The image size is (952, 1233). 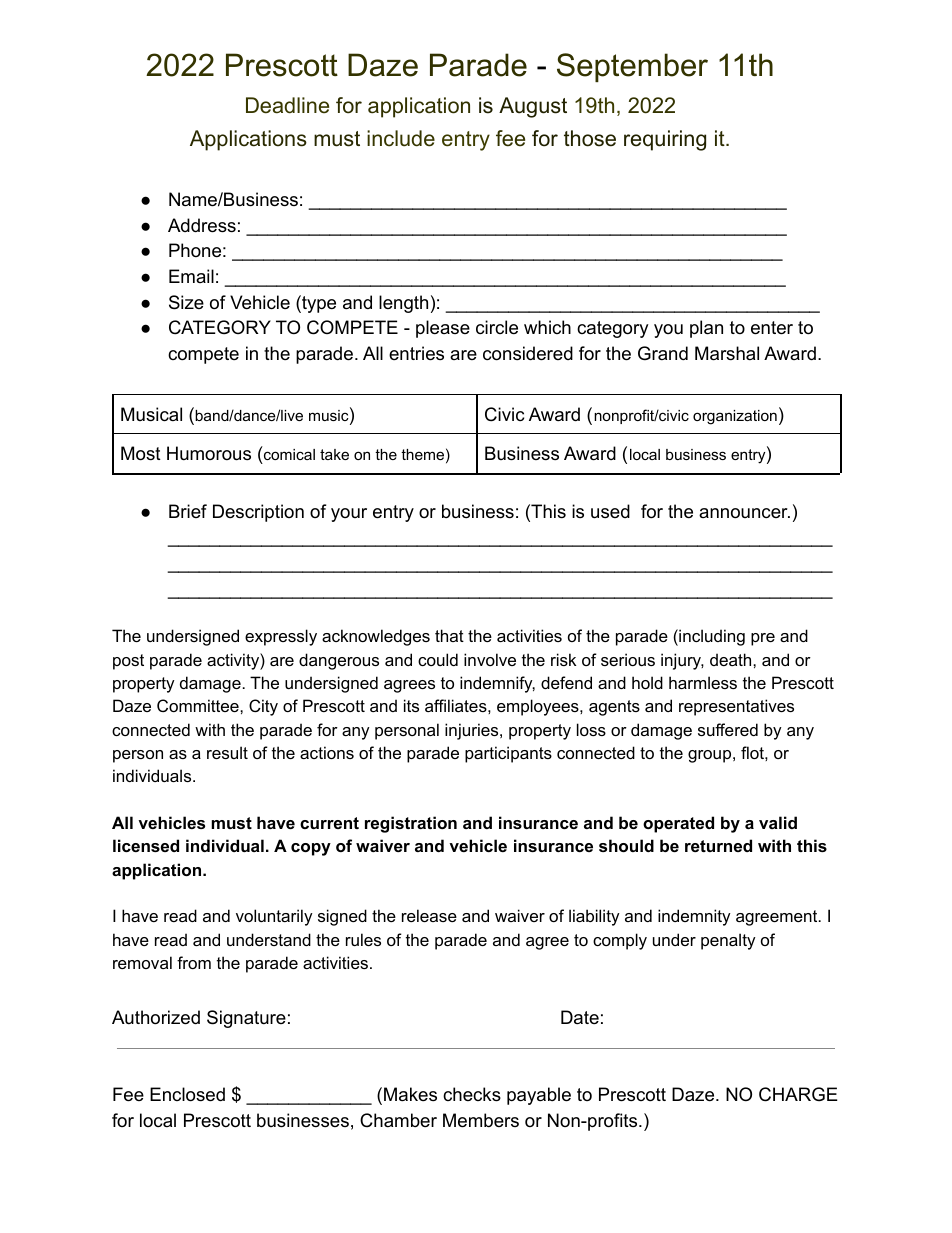 What do you see at coordinates (533, 107) in the image?
I see `August` at bounding box center [533, 107].
